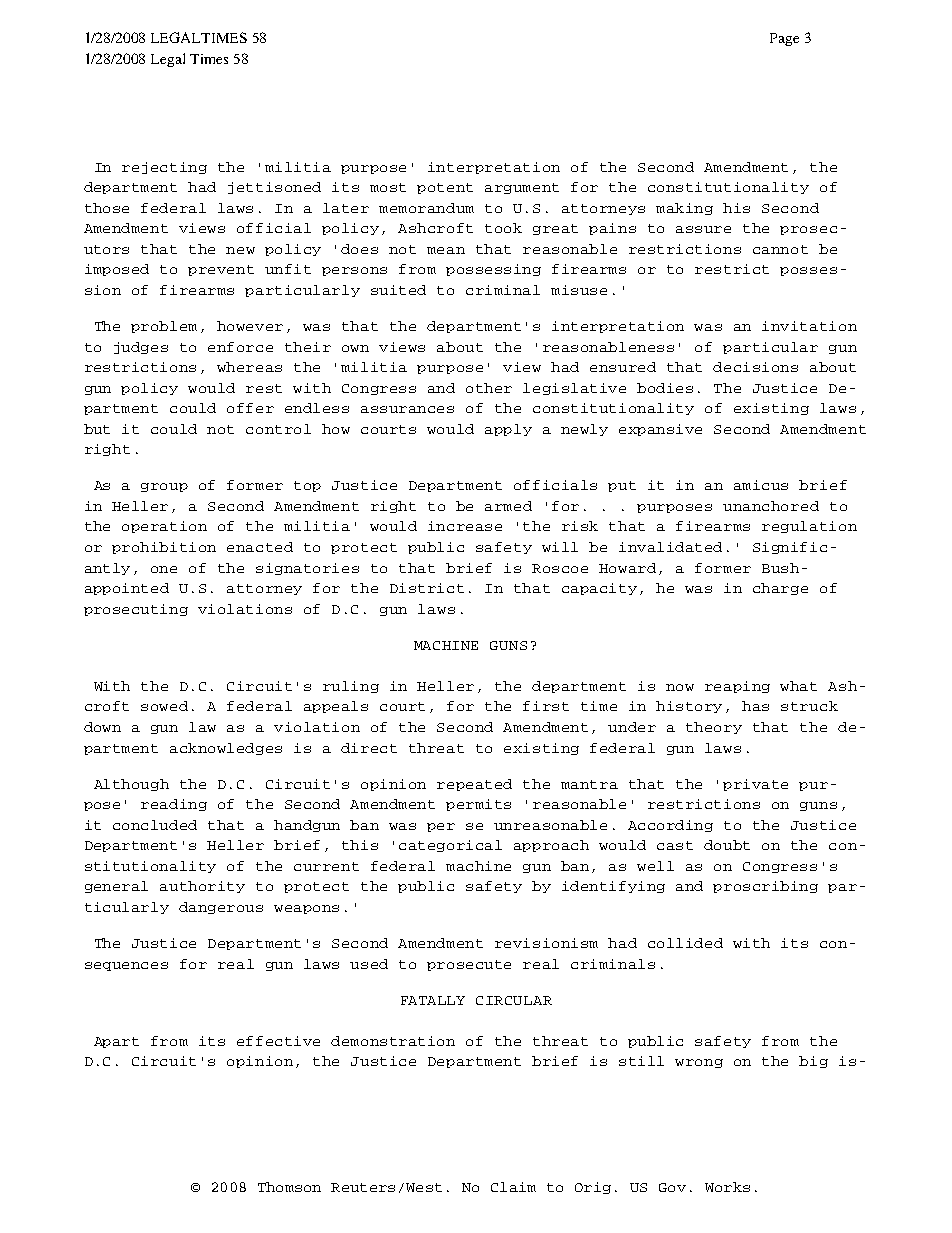  Describe the element at coordinates (164, 548) in the screenshot. I see `prohibition` at that location.
